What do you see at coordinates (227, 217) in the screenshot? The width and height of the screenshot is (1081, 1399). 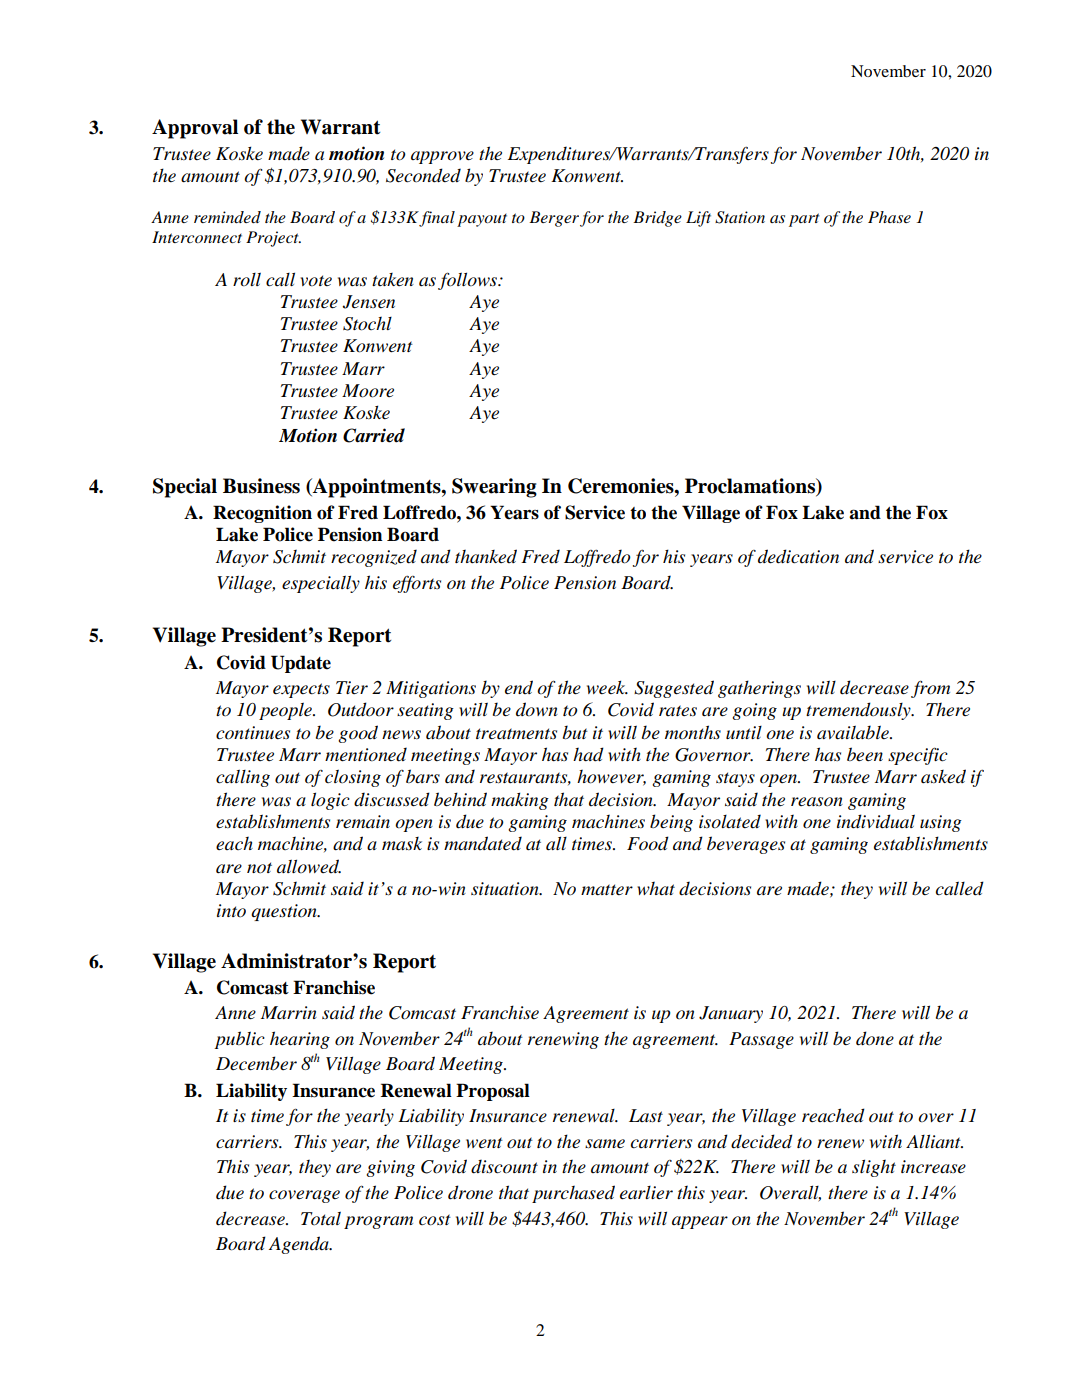 I see `reminded` at bounding box center [227, 217].
